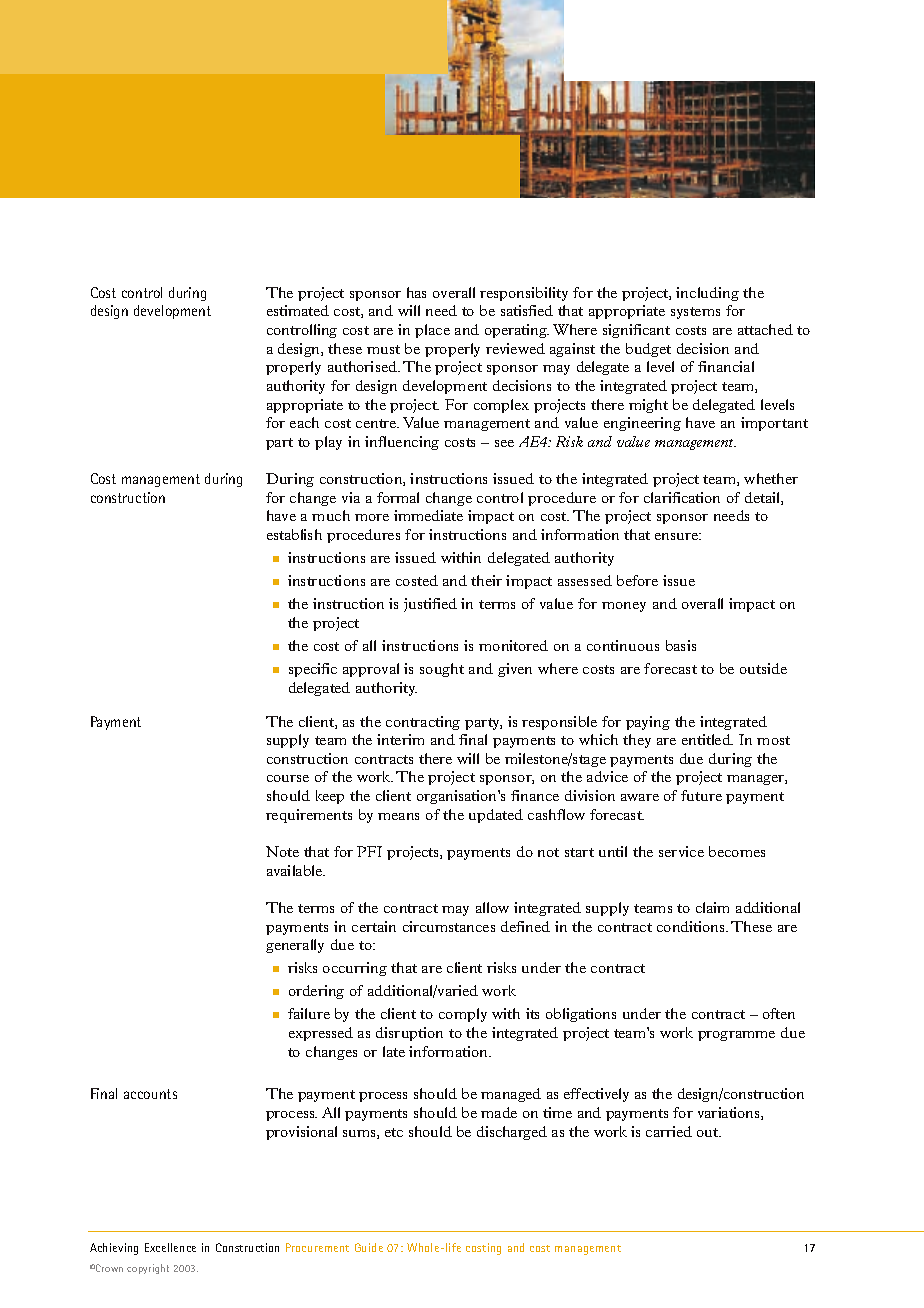 This image has width=924, height=1308. What do you see at coordinates (288, 778) in the image?
I see `course` at bounding box center [288, 778].
